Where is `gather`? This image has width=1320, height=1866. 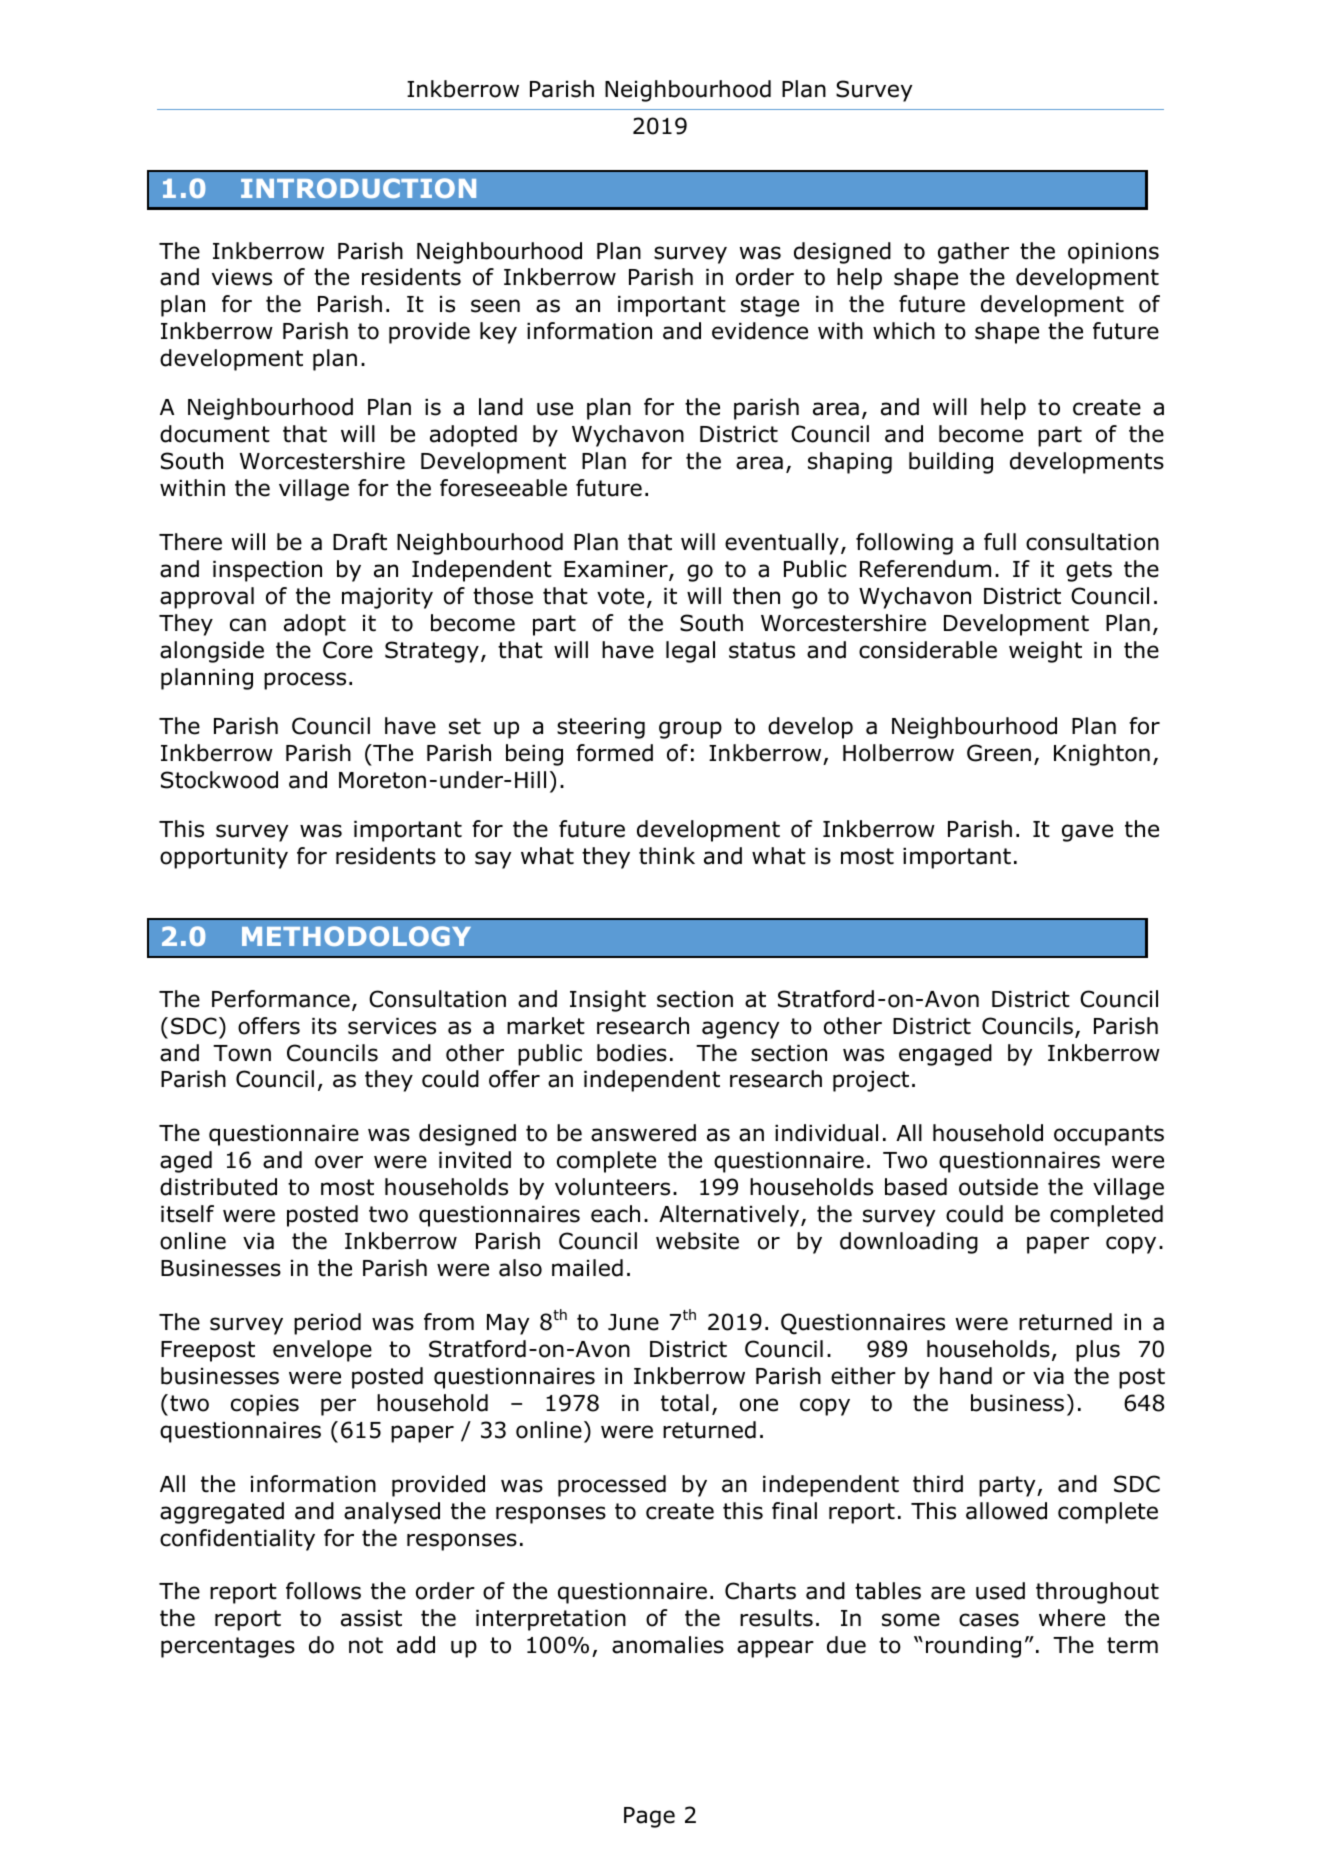
gather is located at coordinates (973, 253).
